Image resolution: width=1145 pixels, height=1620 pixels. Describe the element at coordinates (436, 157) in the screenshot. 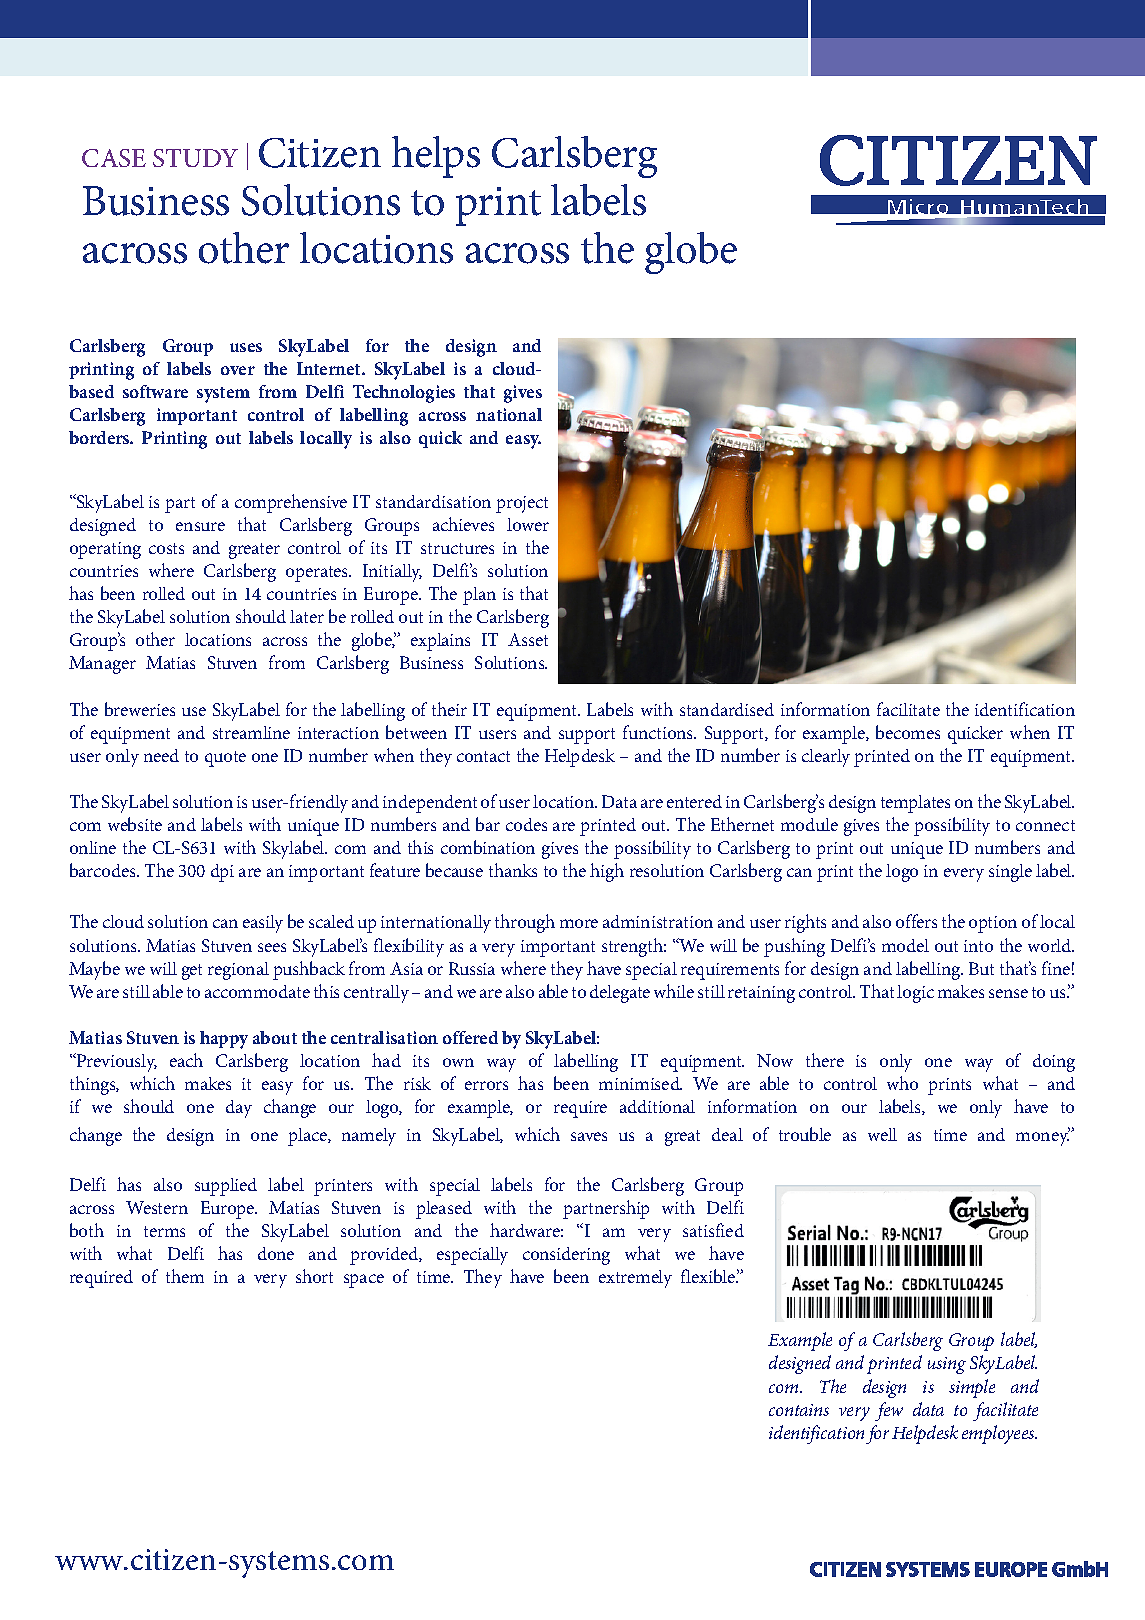

I see `helps` at that location.
